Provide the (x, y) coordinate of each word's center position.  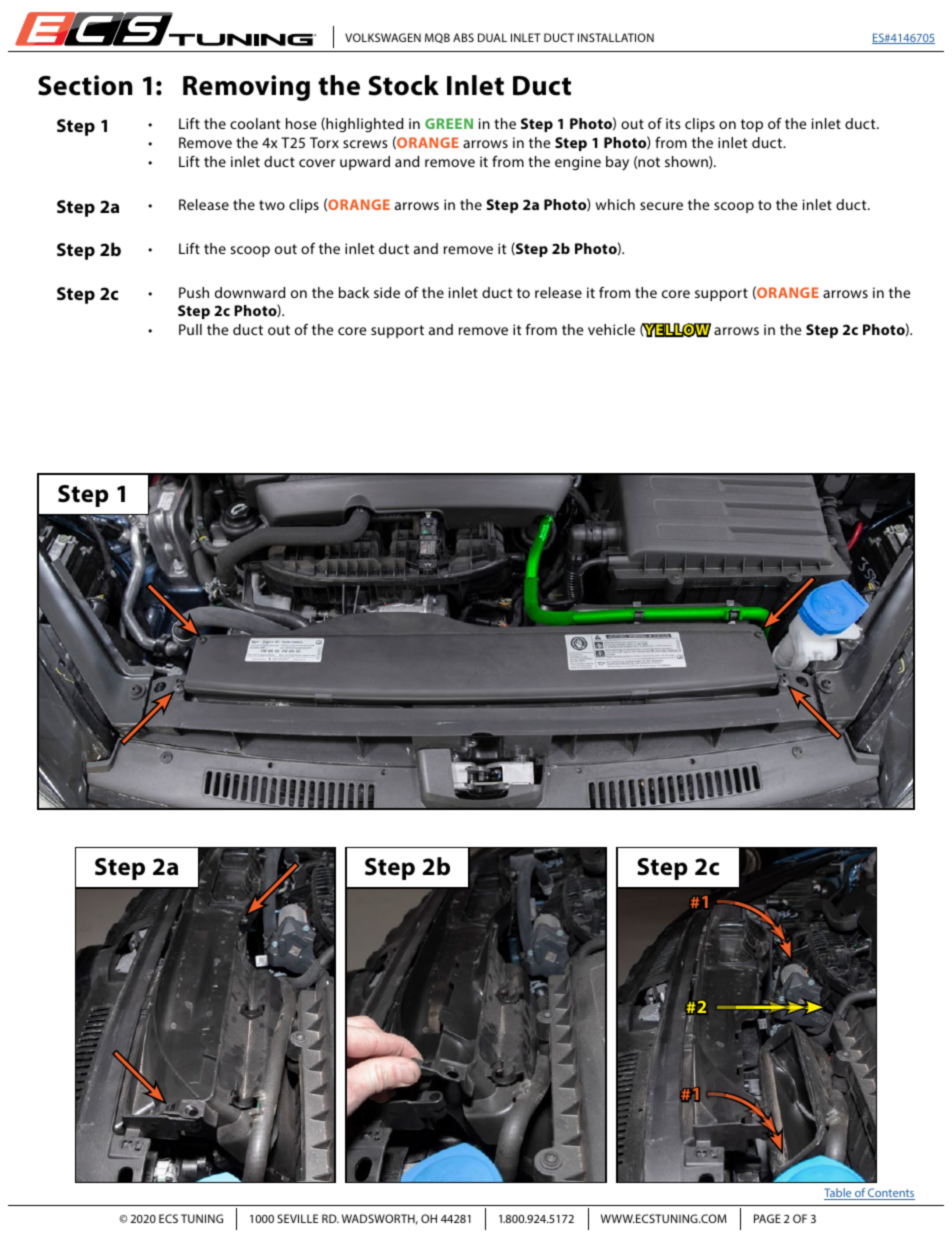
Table (839, 1194)
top (752, 125)
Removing (246, 88)
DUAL (492, 37)
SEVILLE (297, 1218)
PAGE (767, 1218)
